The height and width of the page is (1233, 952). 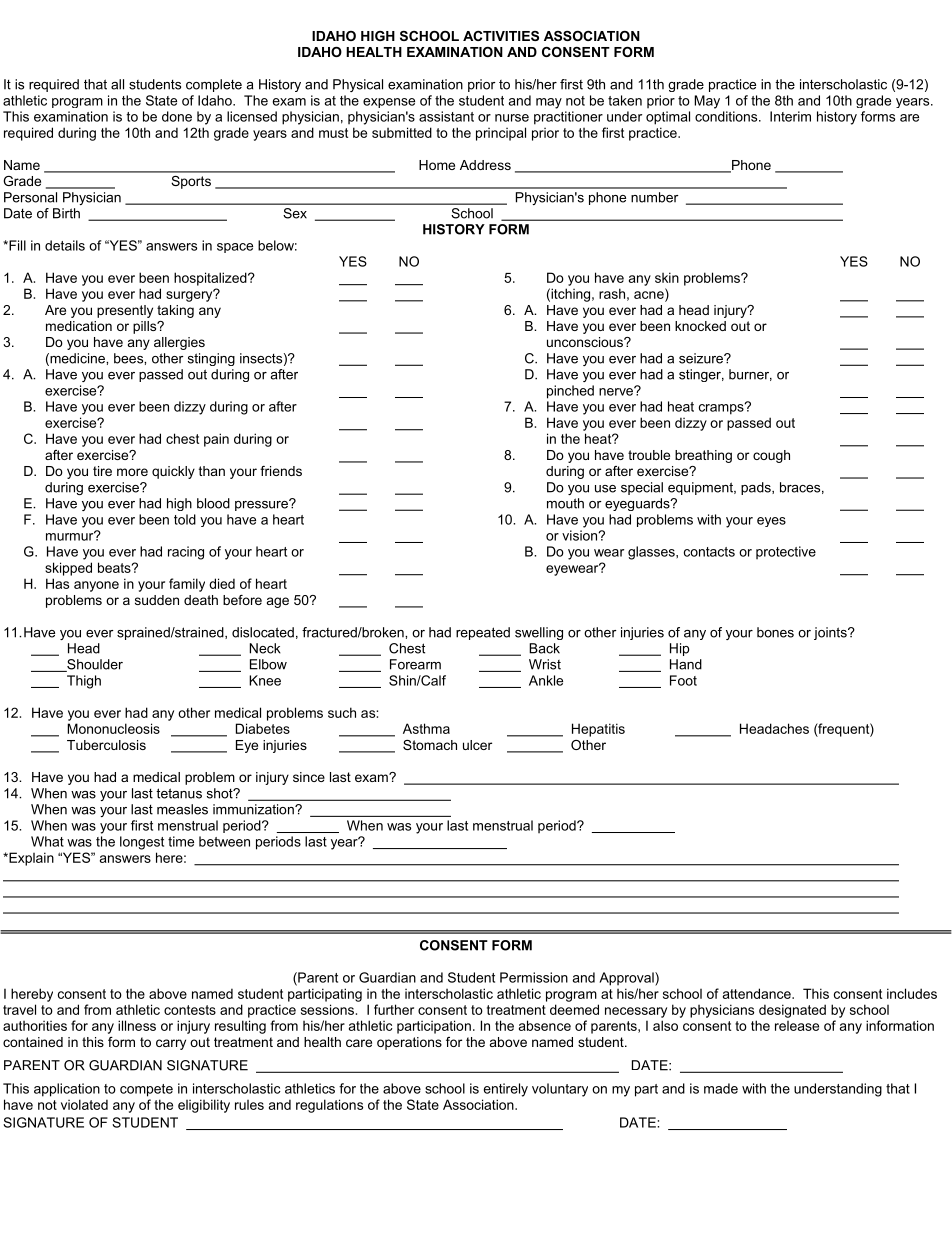 I want to click on joints, so click(x=831, y=633).
